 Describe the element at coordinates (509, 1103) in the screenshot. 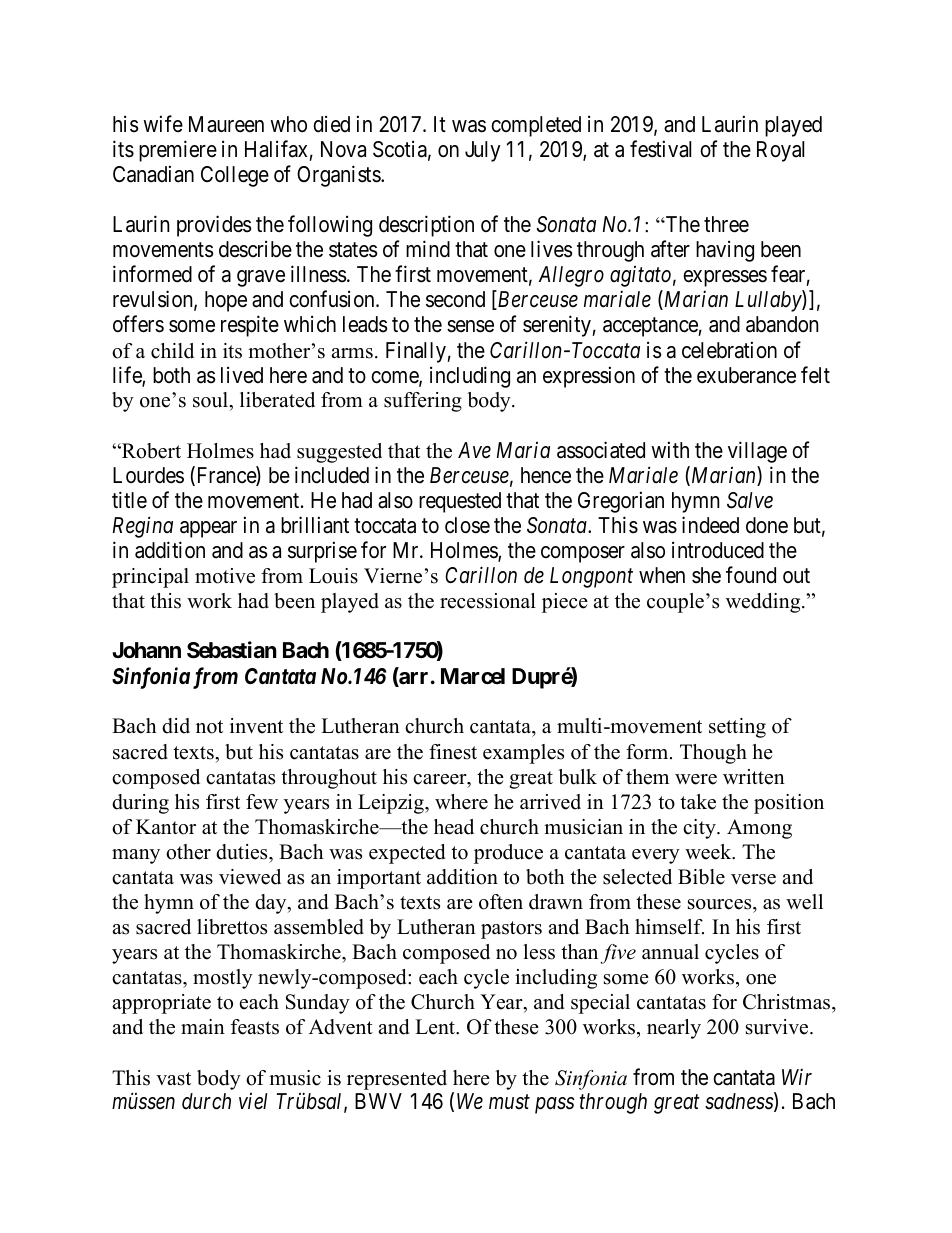

I see `must` at that location.
